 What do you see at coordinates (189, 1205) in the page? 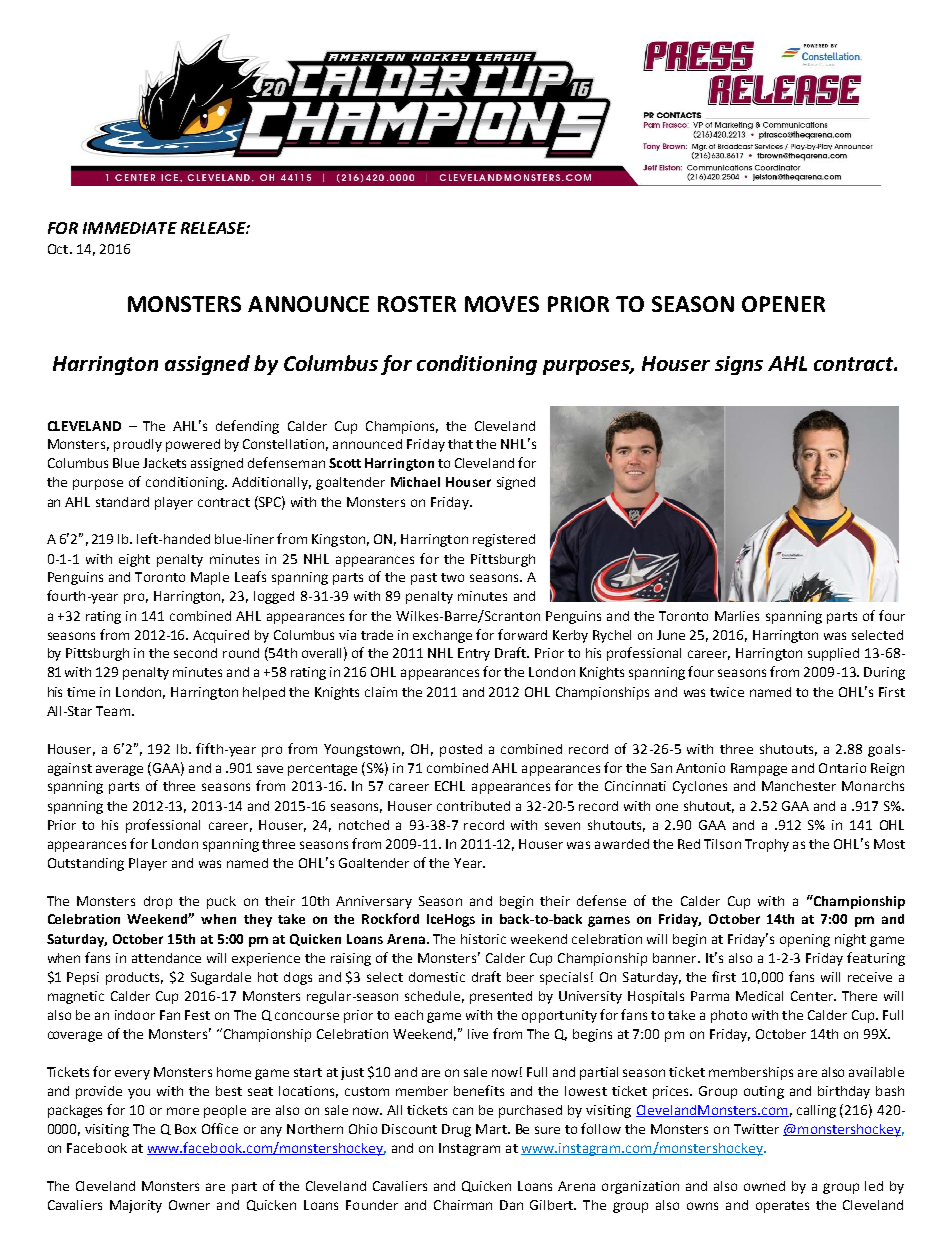
I see `Owner` at bounding box center [189, 1205].
